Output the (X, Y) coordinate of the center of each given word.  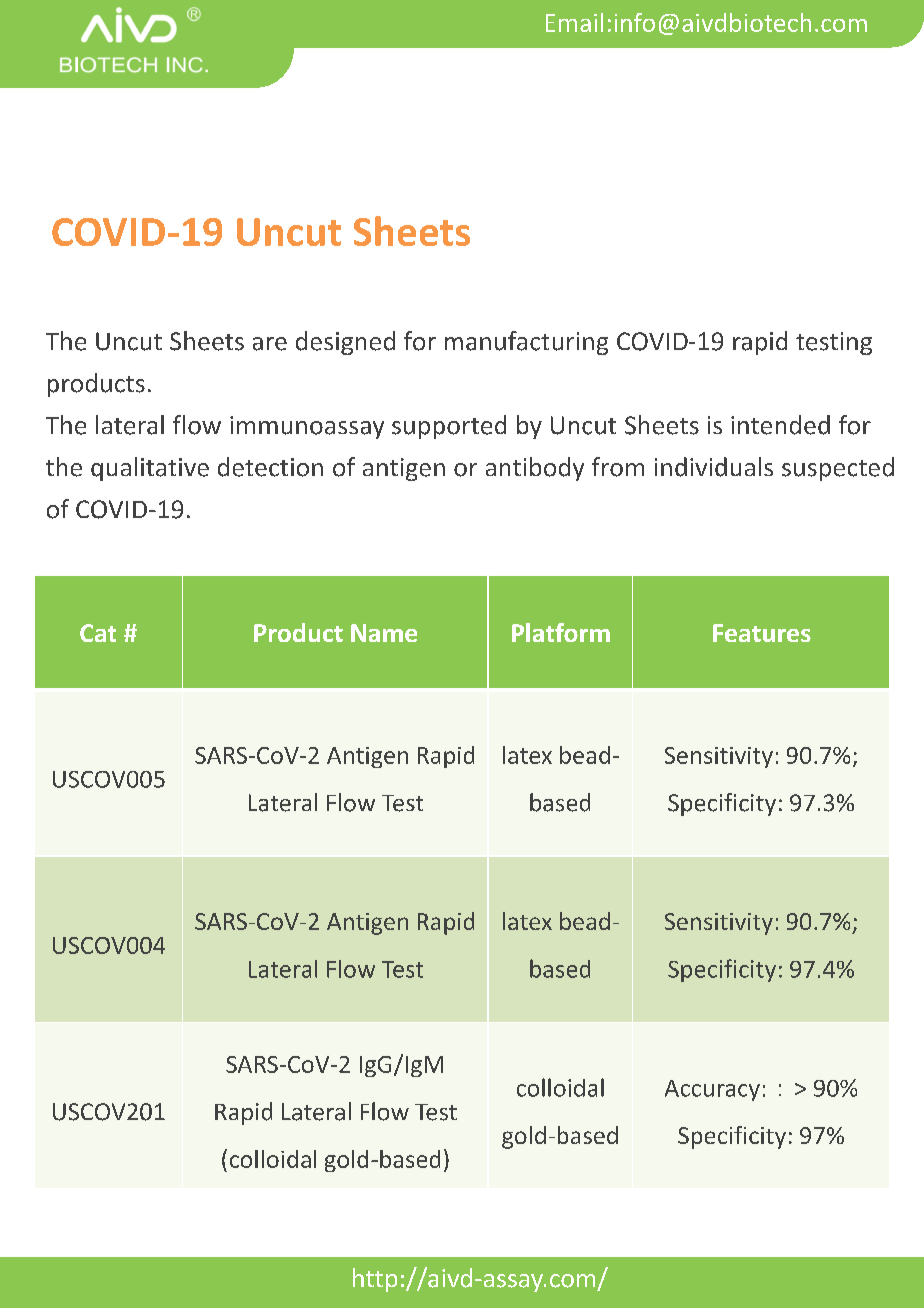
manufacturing (526, 343)
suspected (838, 469)
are (270, 344)
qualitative (150, 469)
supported (449, 427)
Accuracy (712, 1090)
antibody (535, 469)
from (618, 467)
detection (270, 467)
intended (780, 425)
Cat (98, 633)
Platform (561, 632)
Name (384, 633)
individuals (714, 467)
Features (762, 633)
